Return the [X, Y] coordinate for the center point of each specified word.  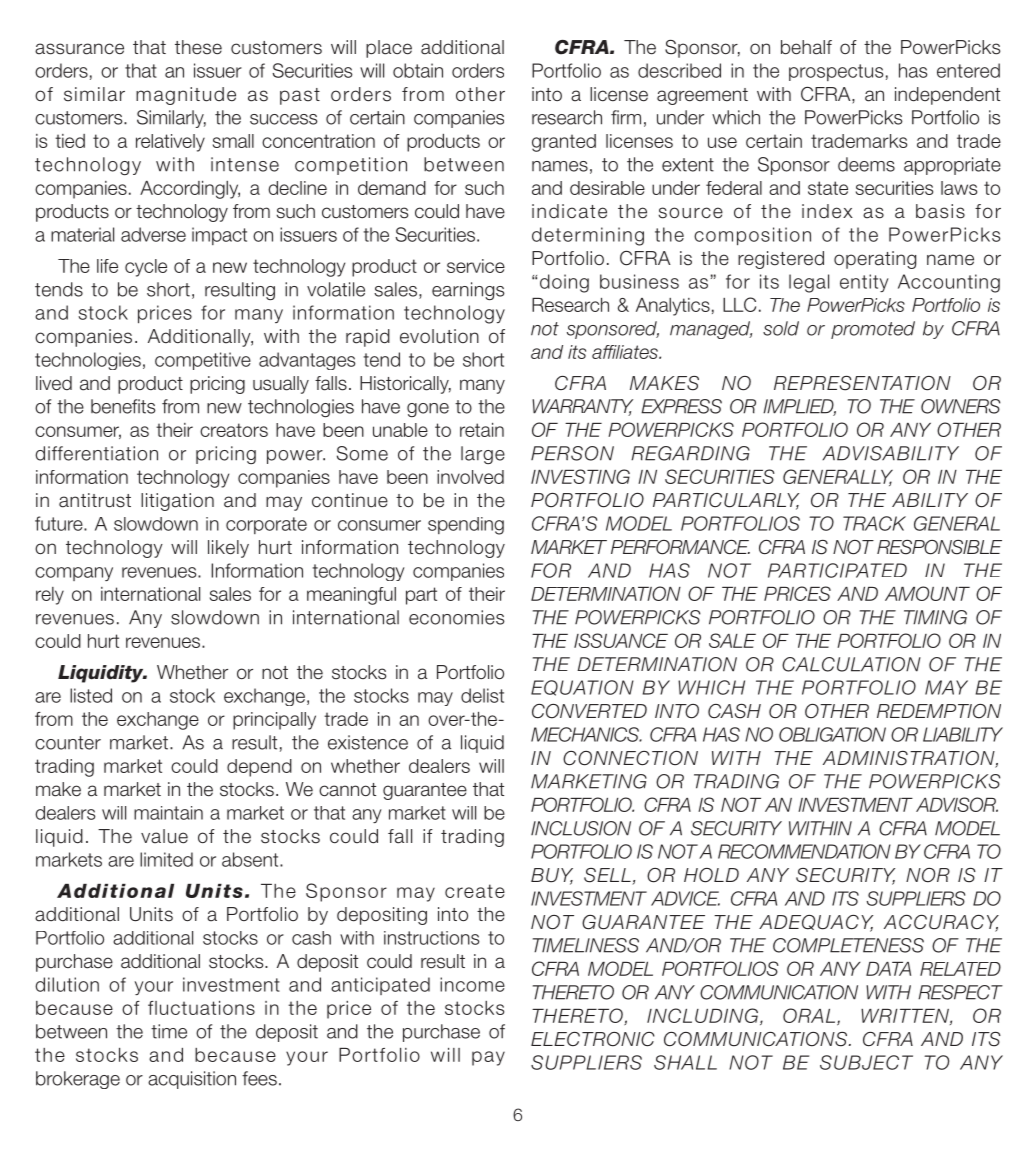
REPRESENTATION [862, 383]
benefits [123, 406]
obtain [418, 70]
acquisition [192, 1080]
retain [482, 430]
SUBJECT [866, 1062]
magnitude [186, 96]
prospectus [836, 72]
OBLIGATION [832, 734]
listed [91, 695]
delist [482, 695]
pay [488, 1058]
